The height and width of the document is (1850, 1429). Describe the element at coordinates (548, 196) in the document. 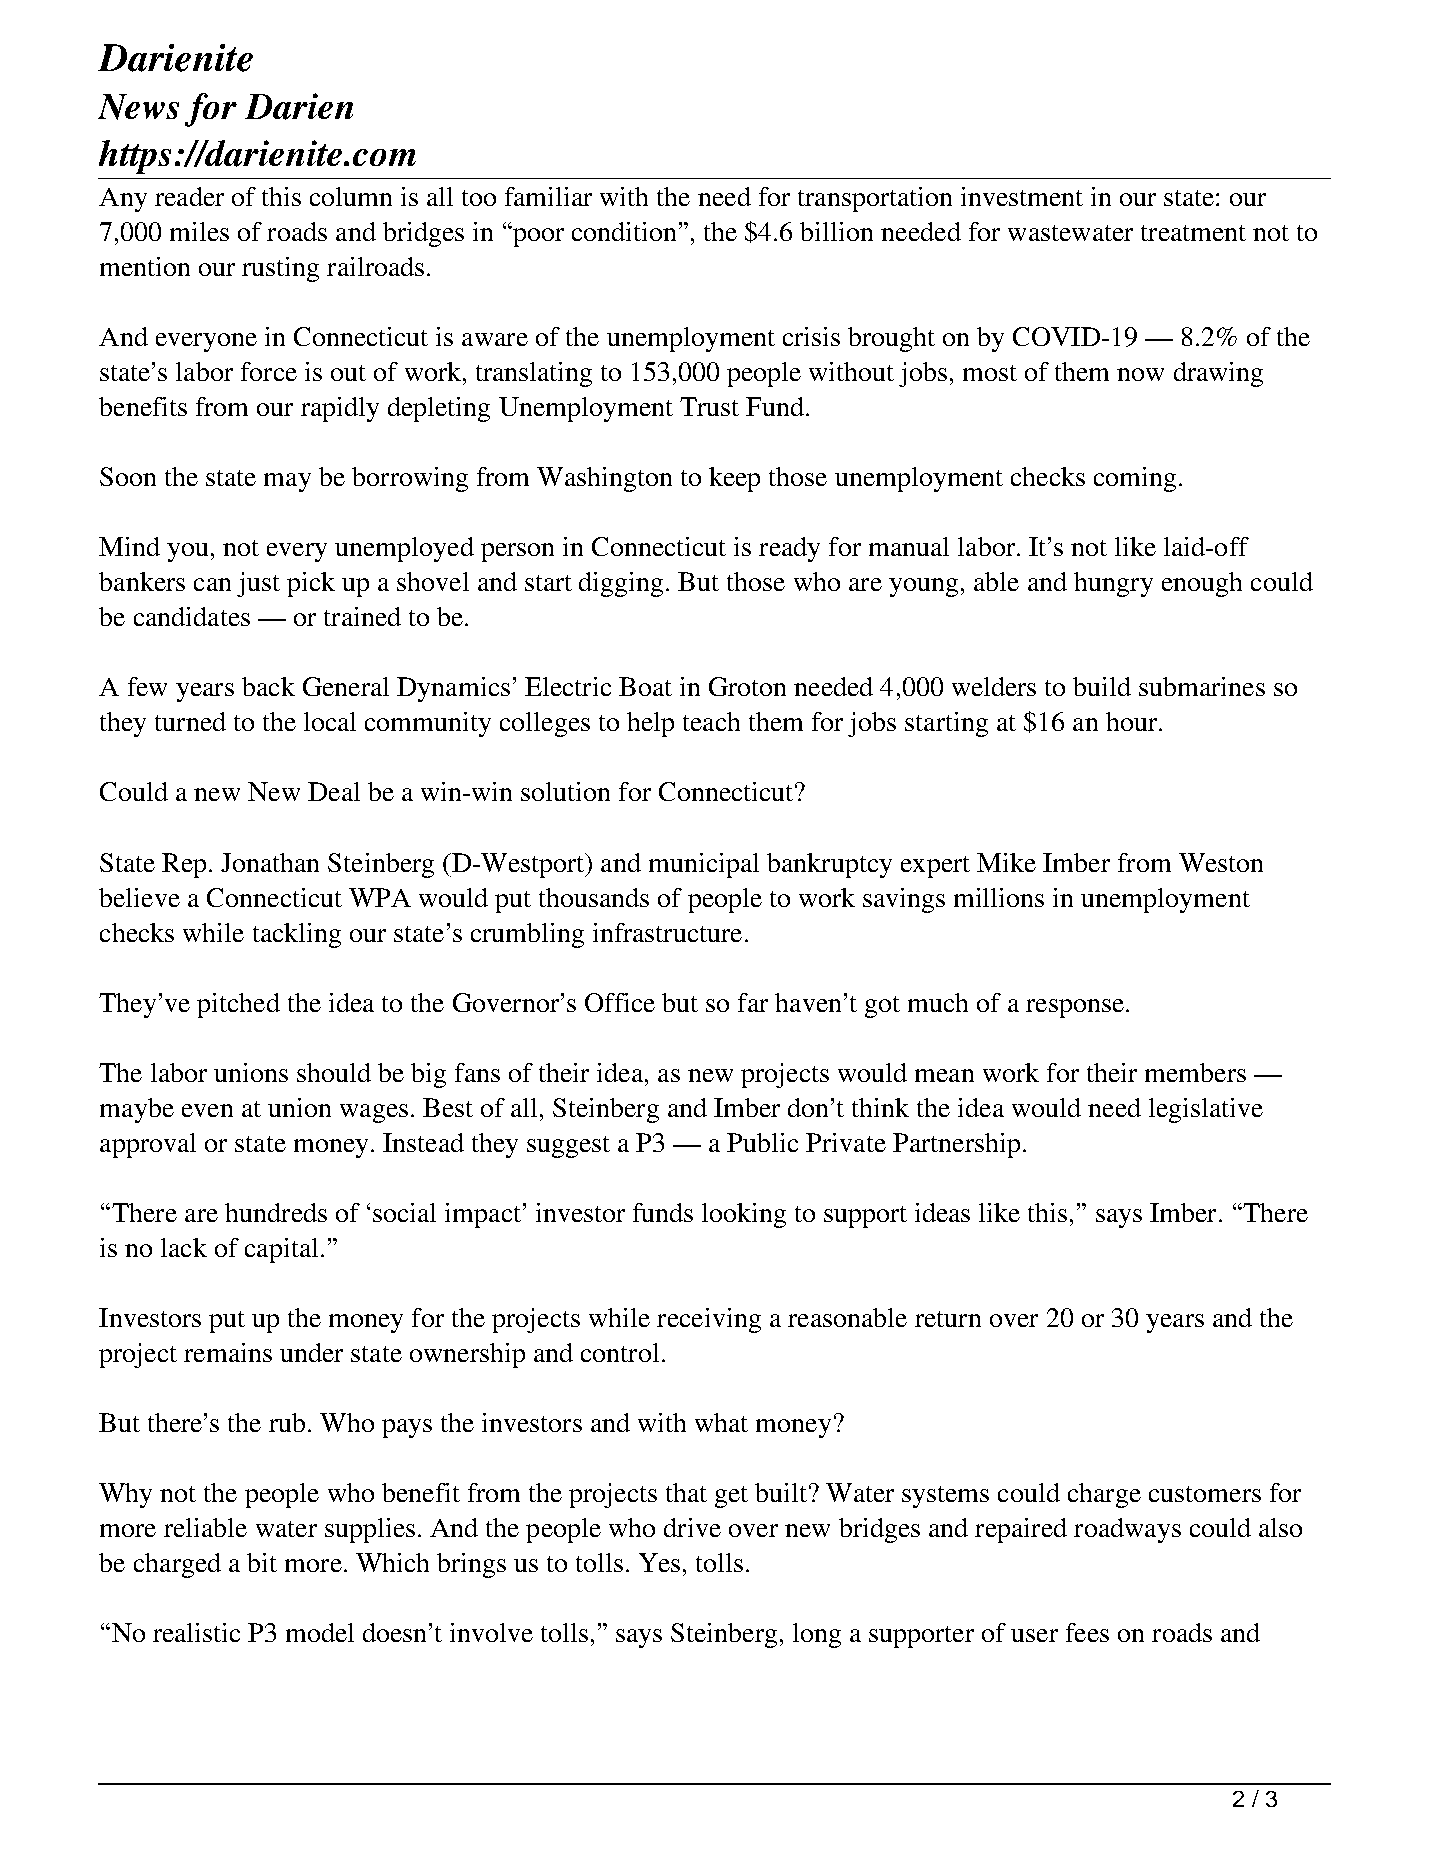

I see `familiar` at that location.
